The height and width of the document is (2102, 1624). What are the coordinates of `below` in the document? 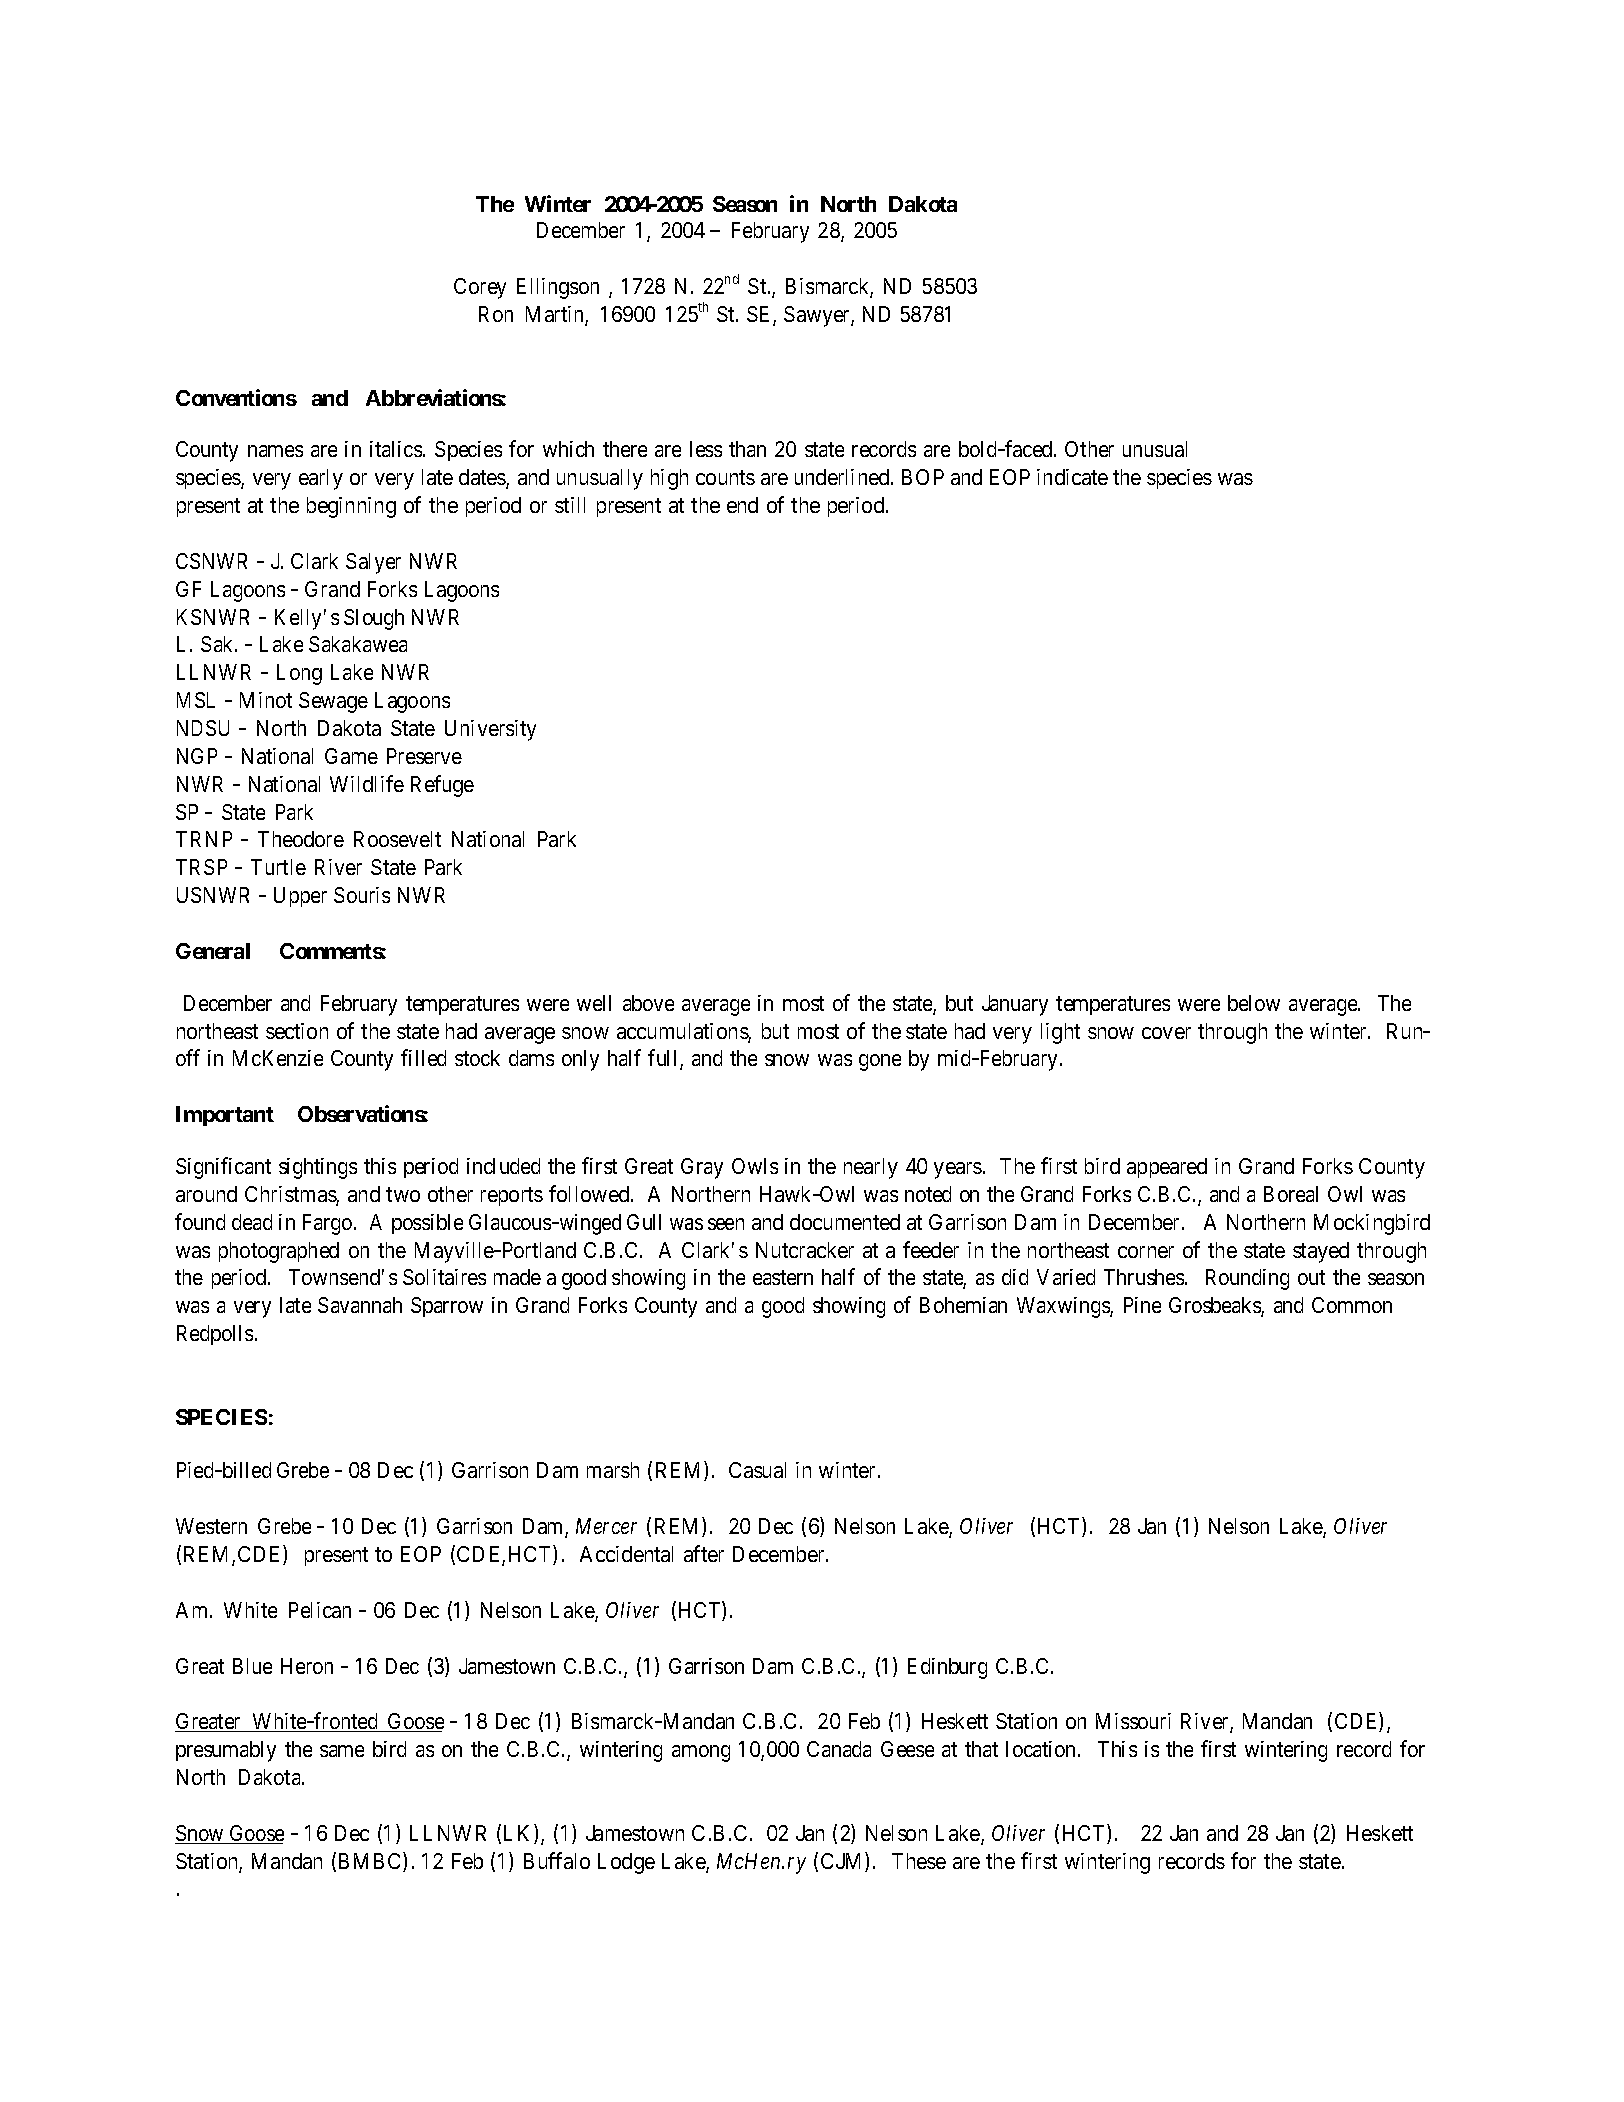 It's located at (1254, 1003).
